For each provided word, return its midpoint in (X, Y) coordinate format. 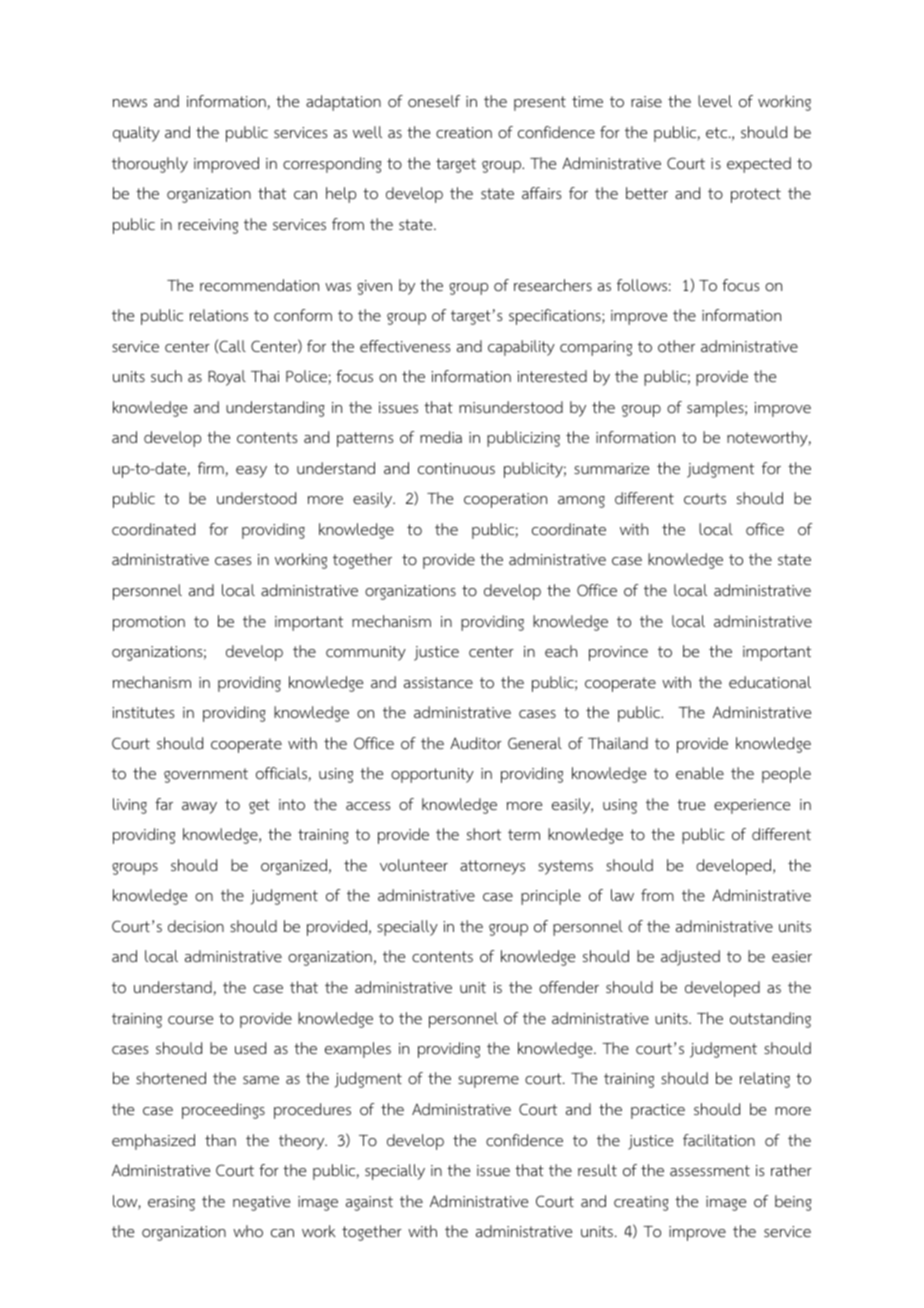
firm (212, 469)
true (691, 804)
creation (464, 133)
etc (718, 132)
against (369, 1203)
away (199, 808)
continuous (456, 469)
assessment (710, 1170)
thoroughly (150, 165)
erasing (171, 1203)
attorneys (492, 867)
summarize (611, 468)
